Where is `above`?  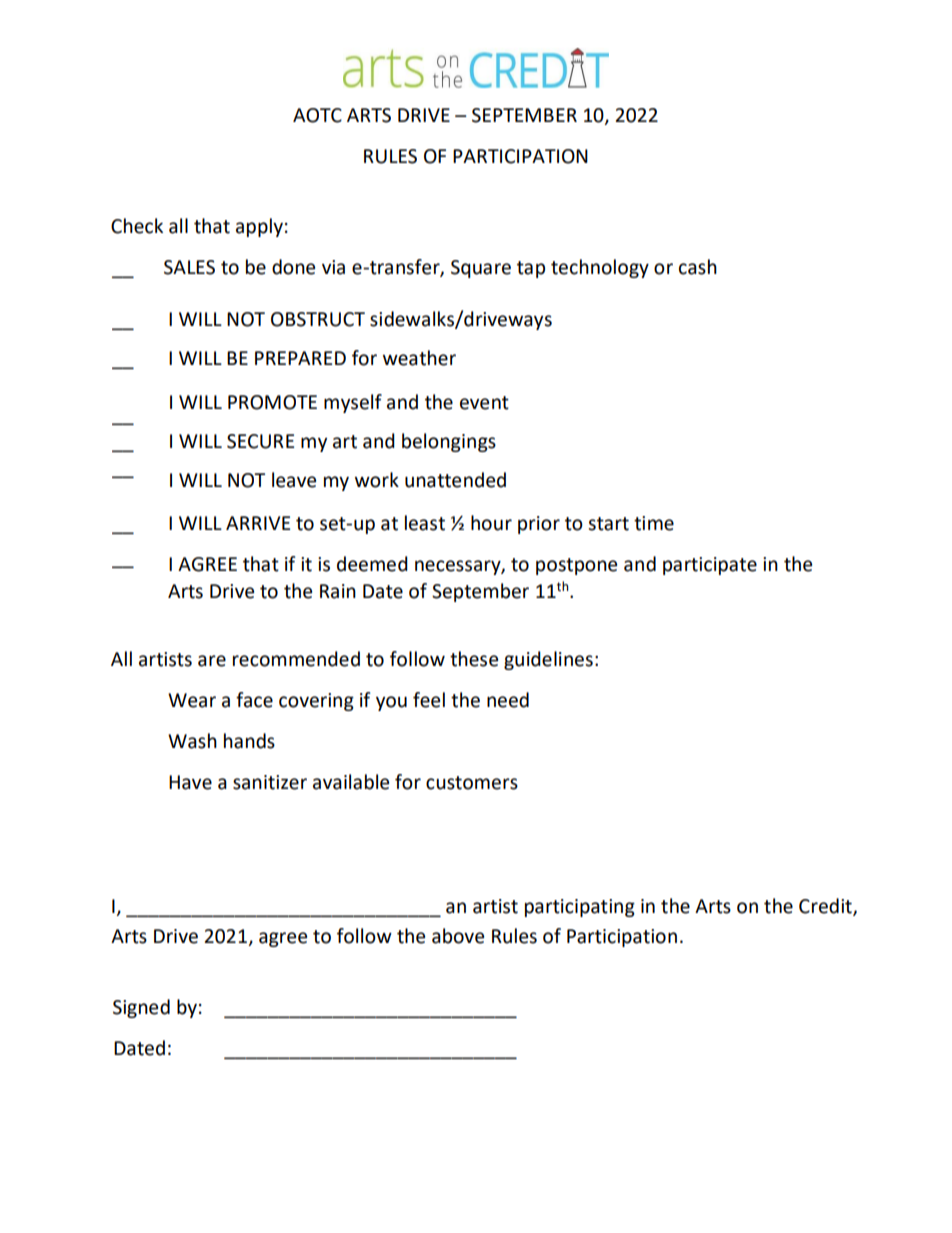 above is located at coordinates (458, 936).
